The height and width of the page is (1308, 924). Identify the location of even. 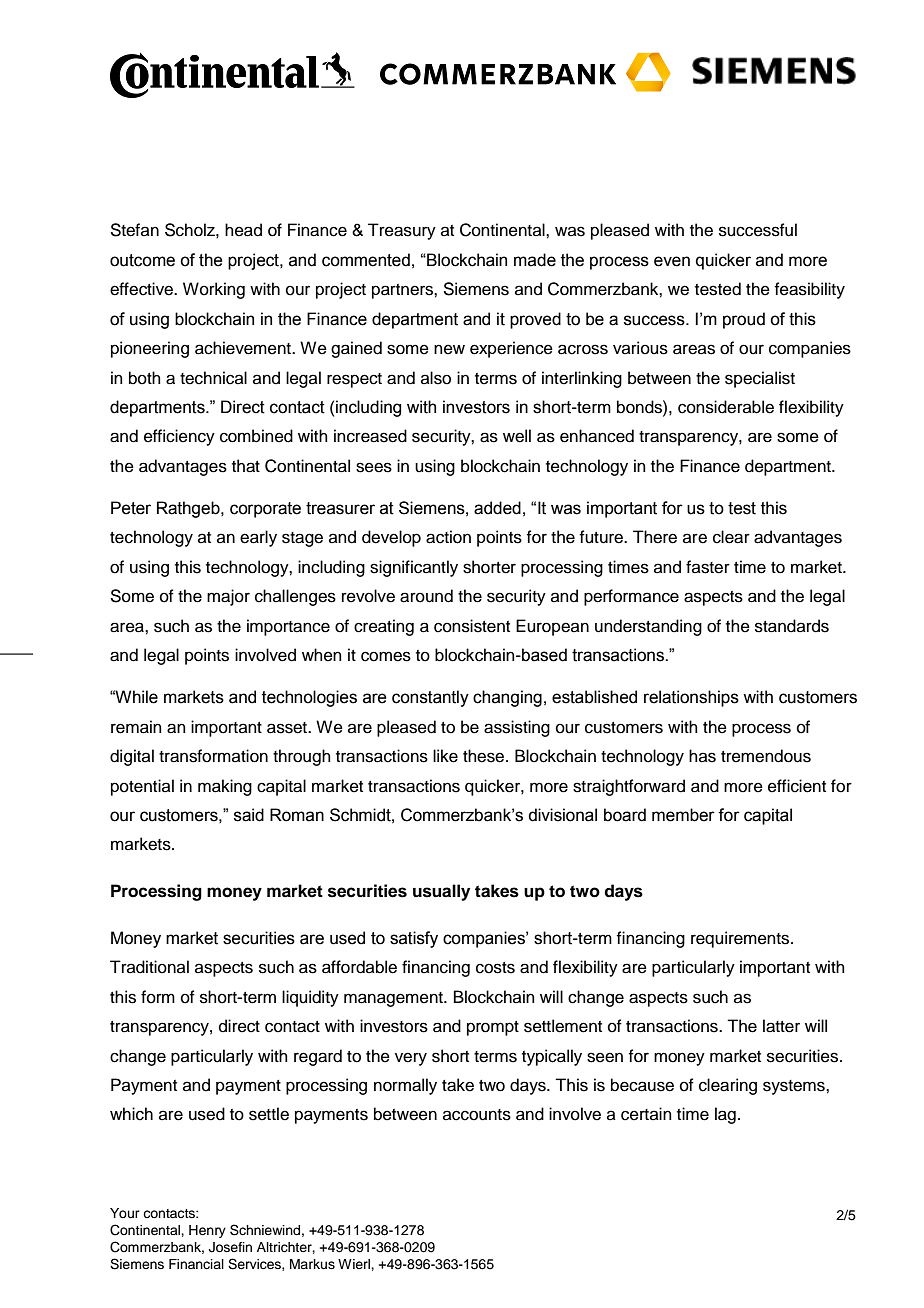
(672, 261).
